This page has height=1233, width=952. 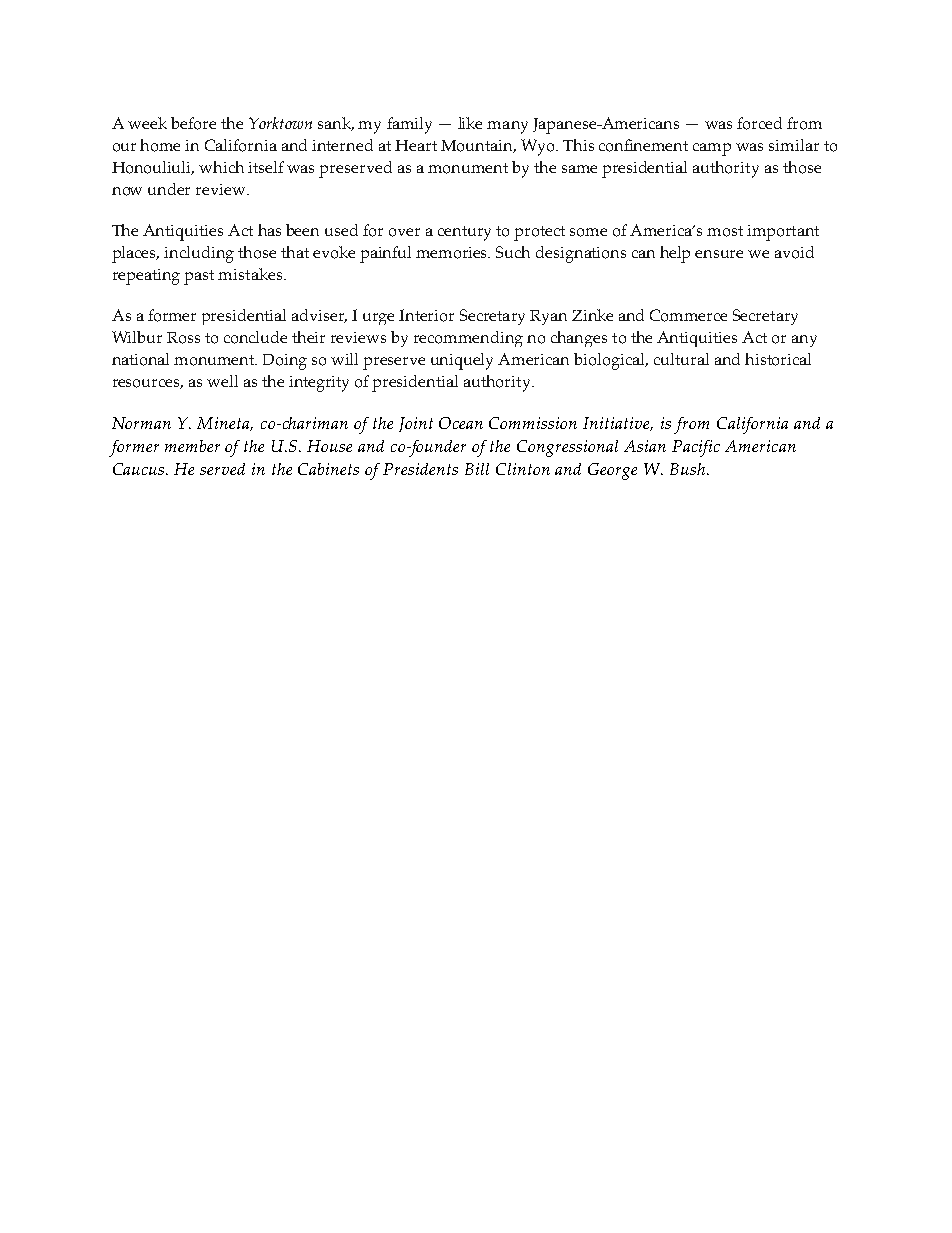 I want to click on member, so click(x=192, y=446).
